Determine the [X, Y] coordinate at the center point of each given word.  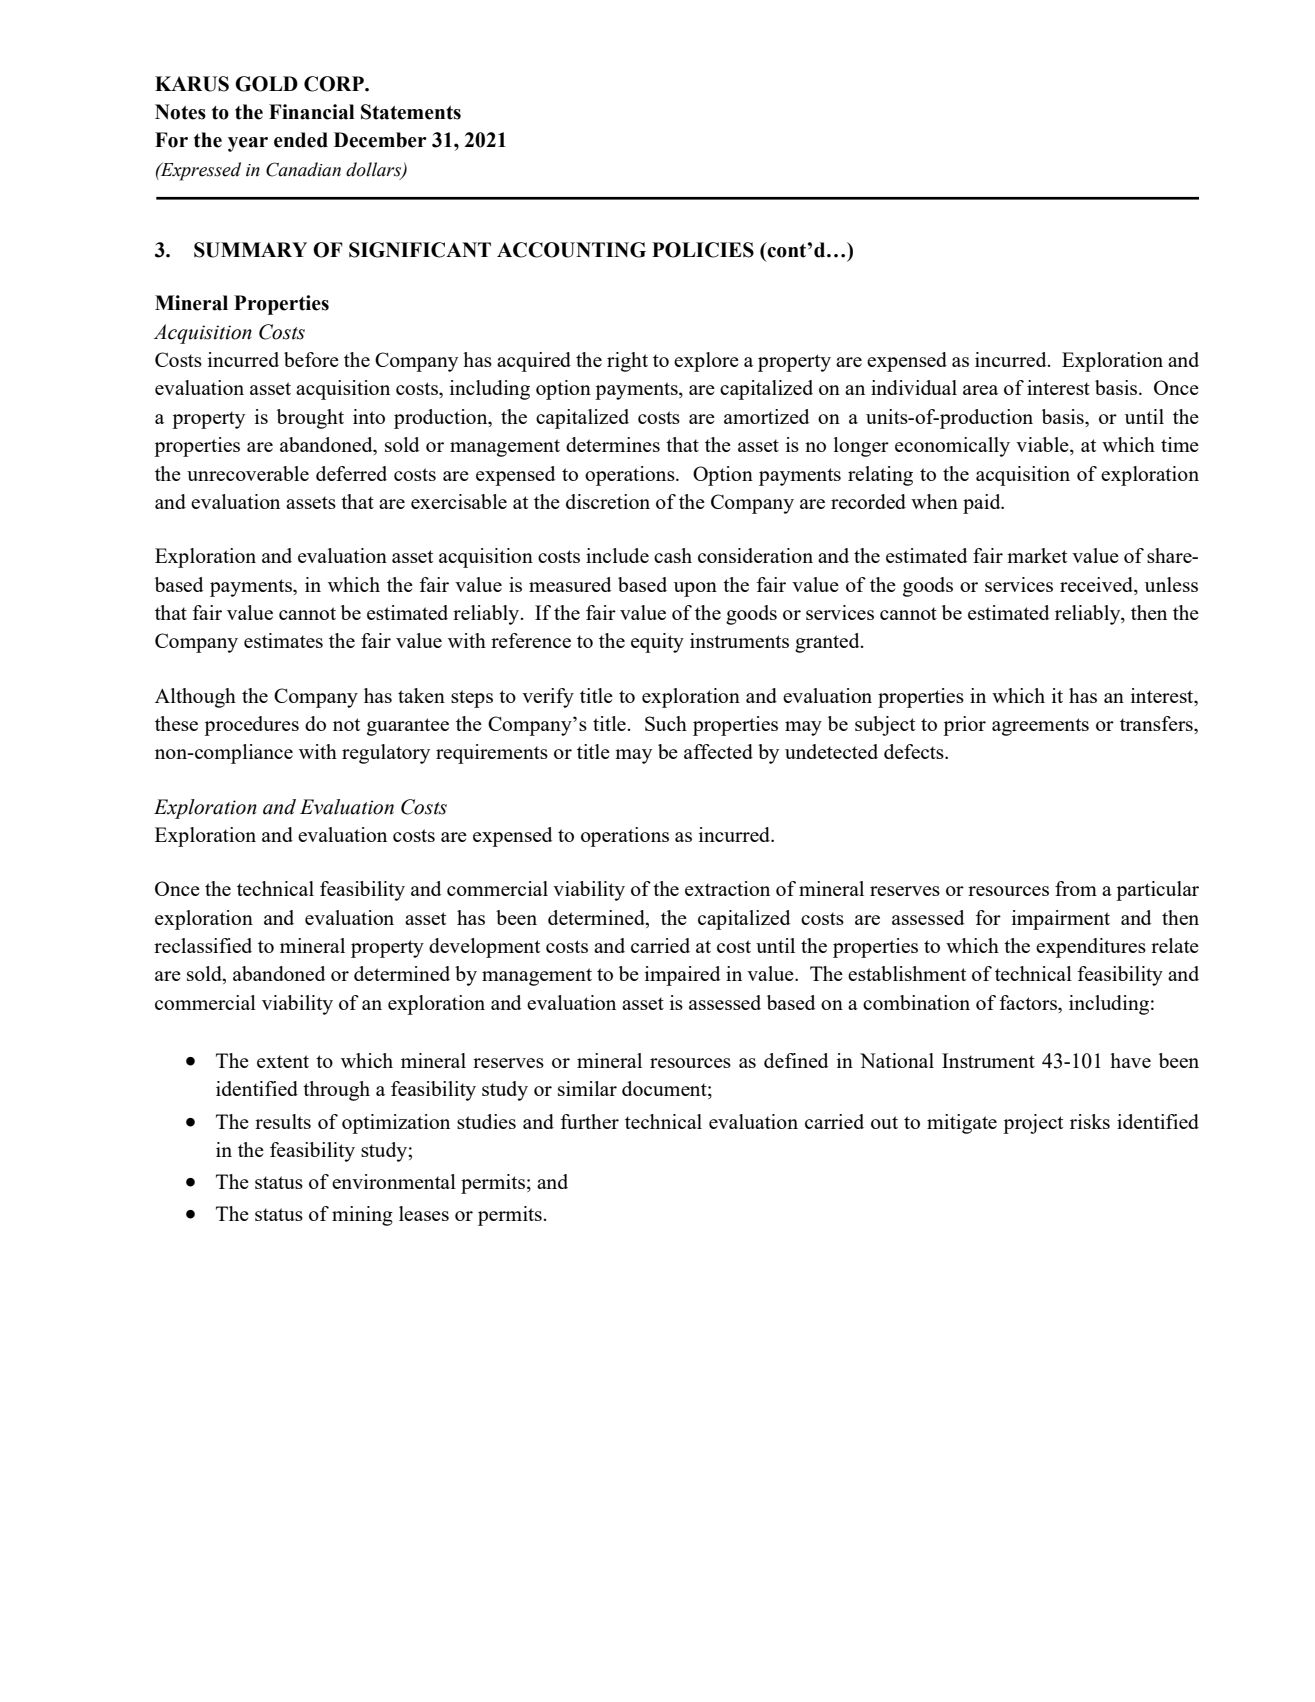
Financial [311, 112]
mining [362, 1216]
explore [706, 362]
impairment [1061, 920]
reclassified [203, 945]
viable [1043, 446]
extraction [727, 888]
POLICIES [703, 250]
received [1097, 584]
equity [657, 643]
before [311, 359]
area [980, 390]
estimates [283, 640]
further [590, 1121]
